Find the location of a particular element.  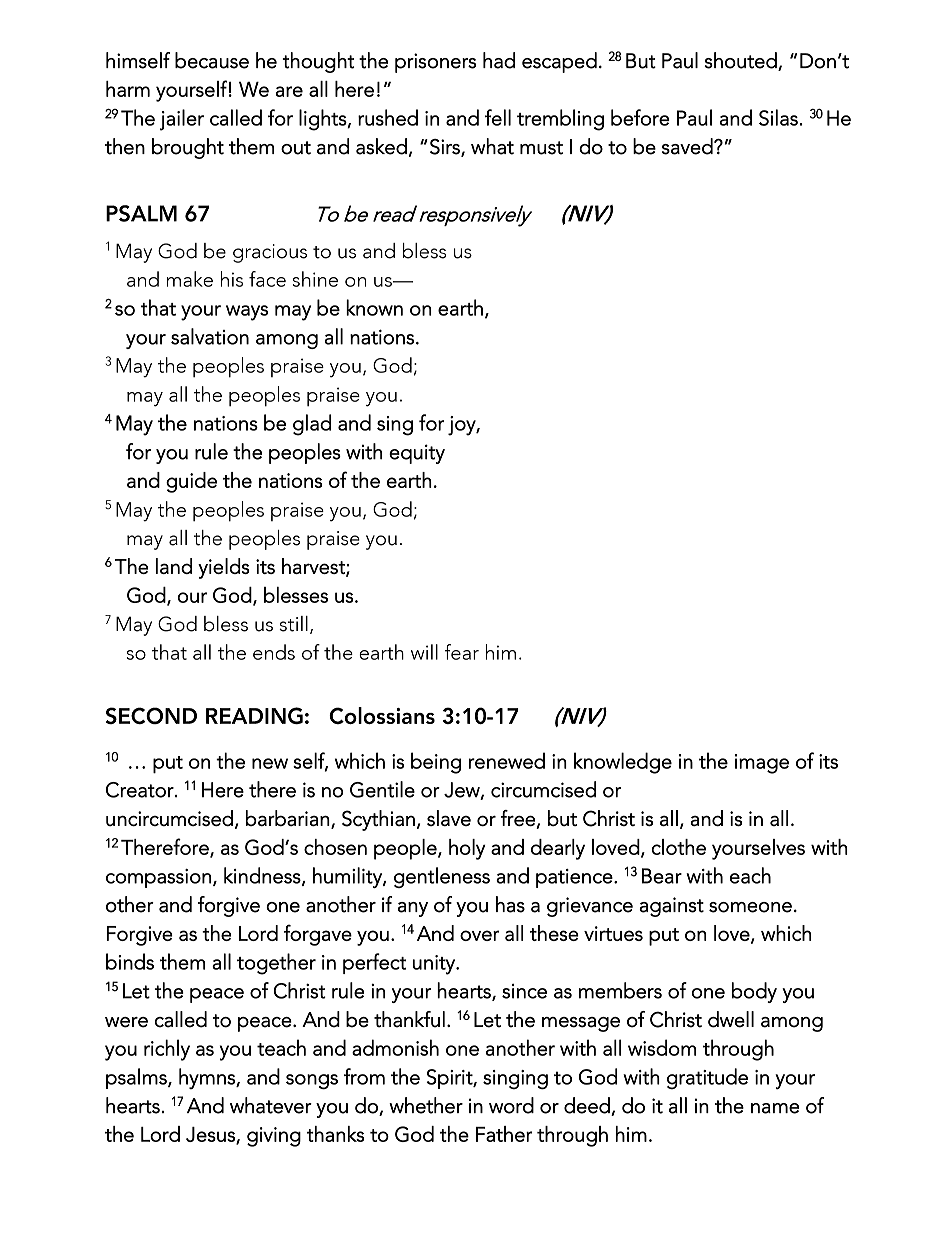

image is located at coordinates (762, 764).
